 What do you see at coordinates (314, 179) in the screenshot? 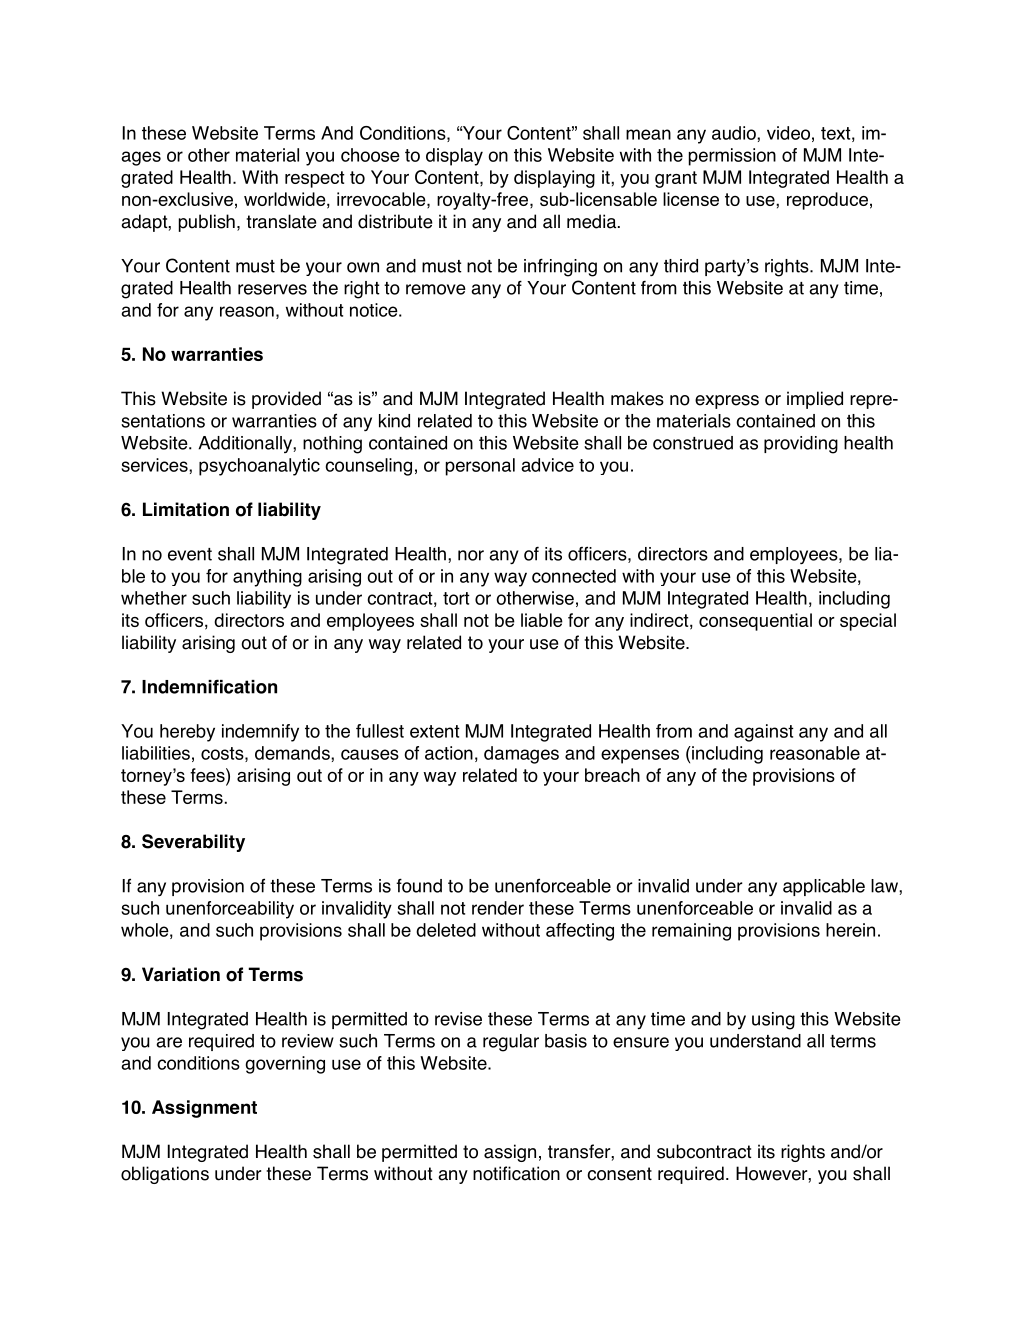
I see `respect` at bounding box center [314, 179].
